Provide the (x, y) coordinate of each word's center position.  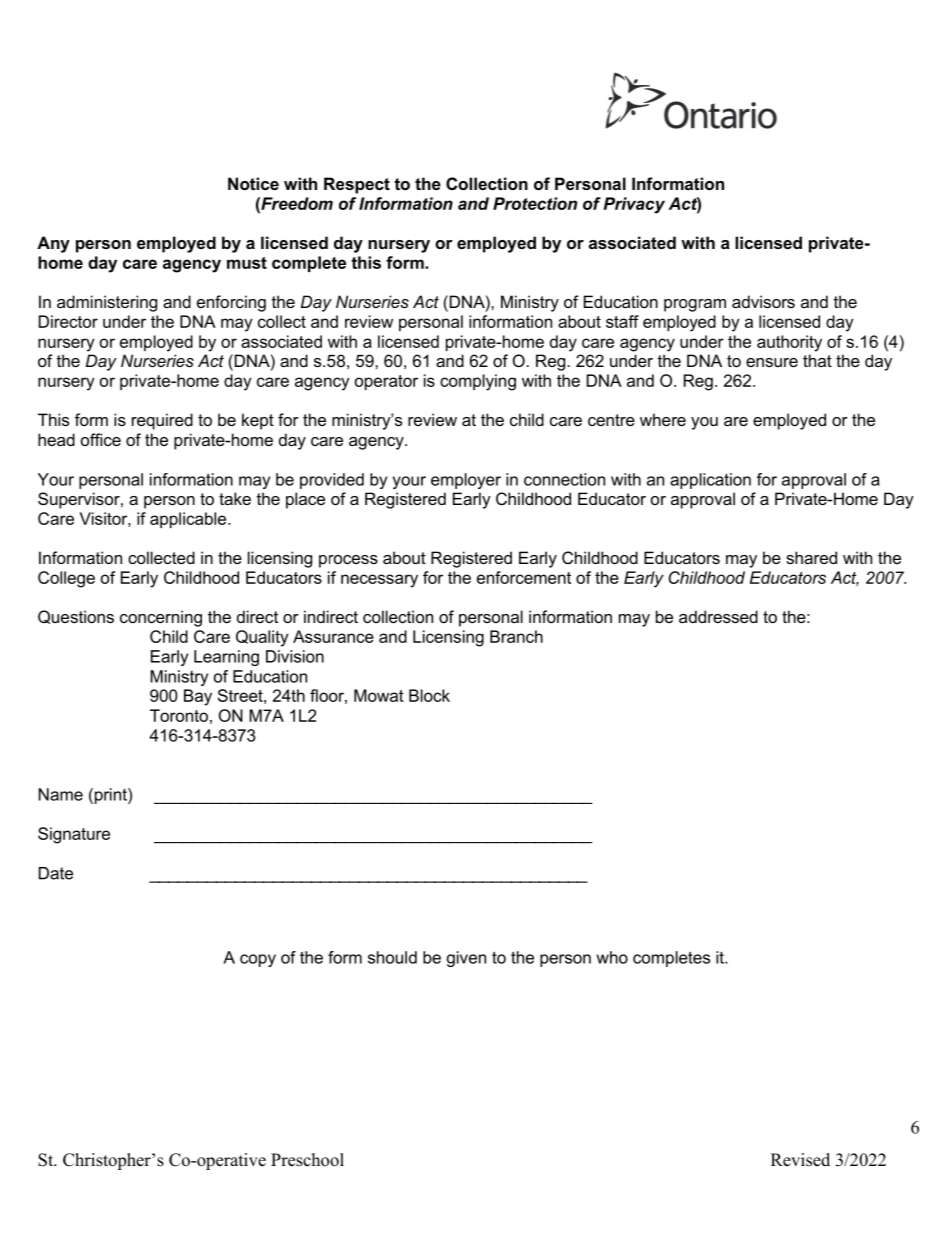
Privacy (634, 205)
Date (56, 873)
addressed (718, 616)
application (710, 481)
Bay (198, 697)
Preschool (307, 1160)
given (466, 959)
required (162, 421)
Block (429, 695)
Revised (800, 1160)
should (392, 957)
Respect (357, 185)
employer (466, 481)
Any (53, 244)
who (612, 957)
